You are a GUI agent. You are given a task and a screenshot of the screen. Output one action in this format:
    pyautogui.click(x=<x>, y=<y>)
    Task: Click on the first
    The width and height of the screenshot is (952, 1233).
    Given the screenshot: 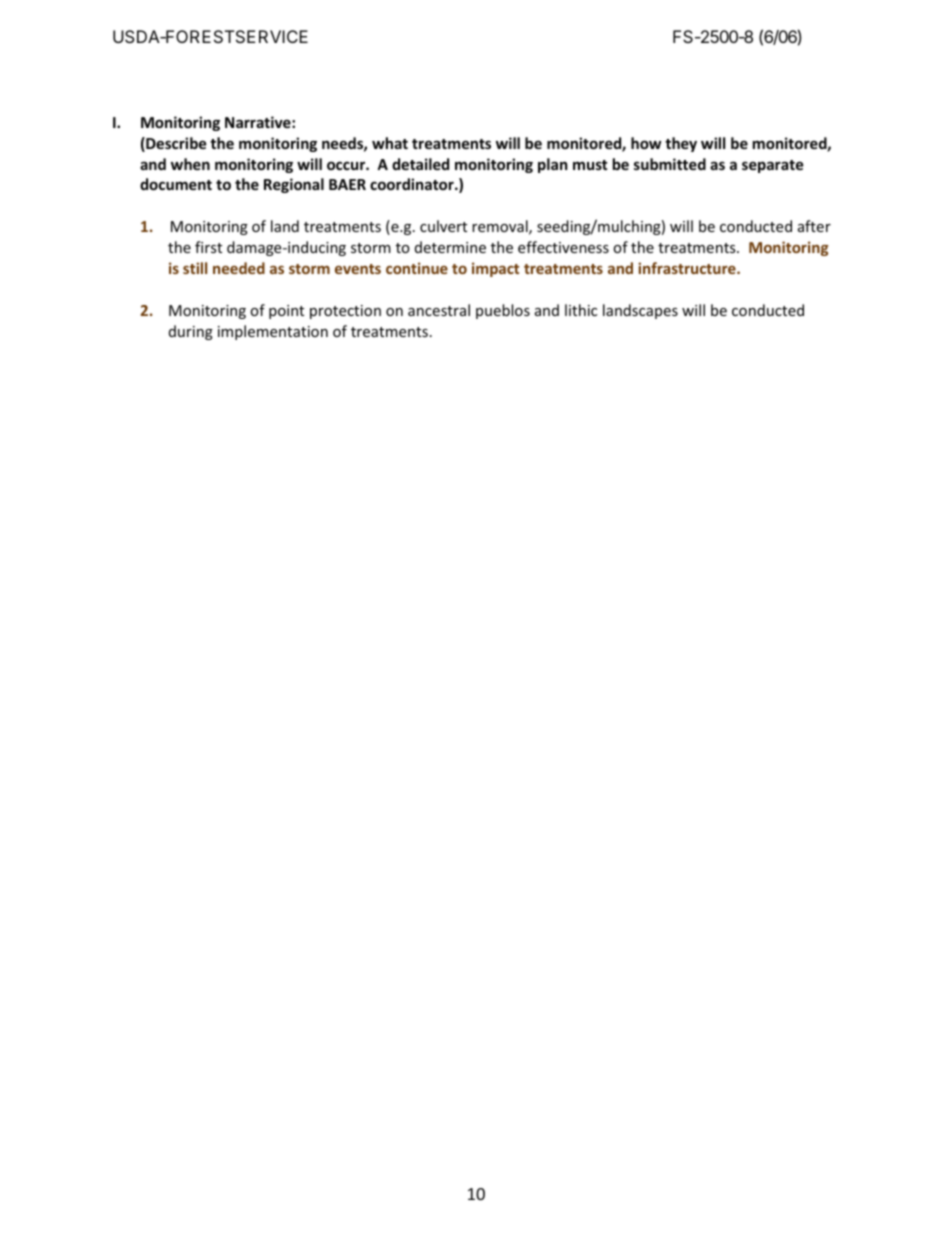 What is the action you would take?
    pyautogui.click(x=208, y=247)
